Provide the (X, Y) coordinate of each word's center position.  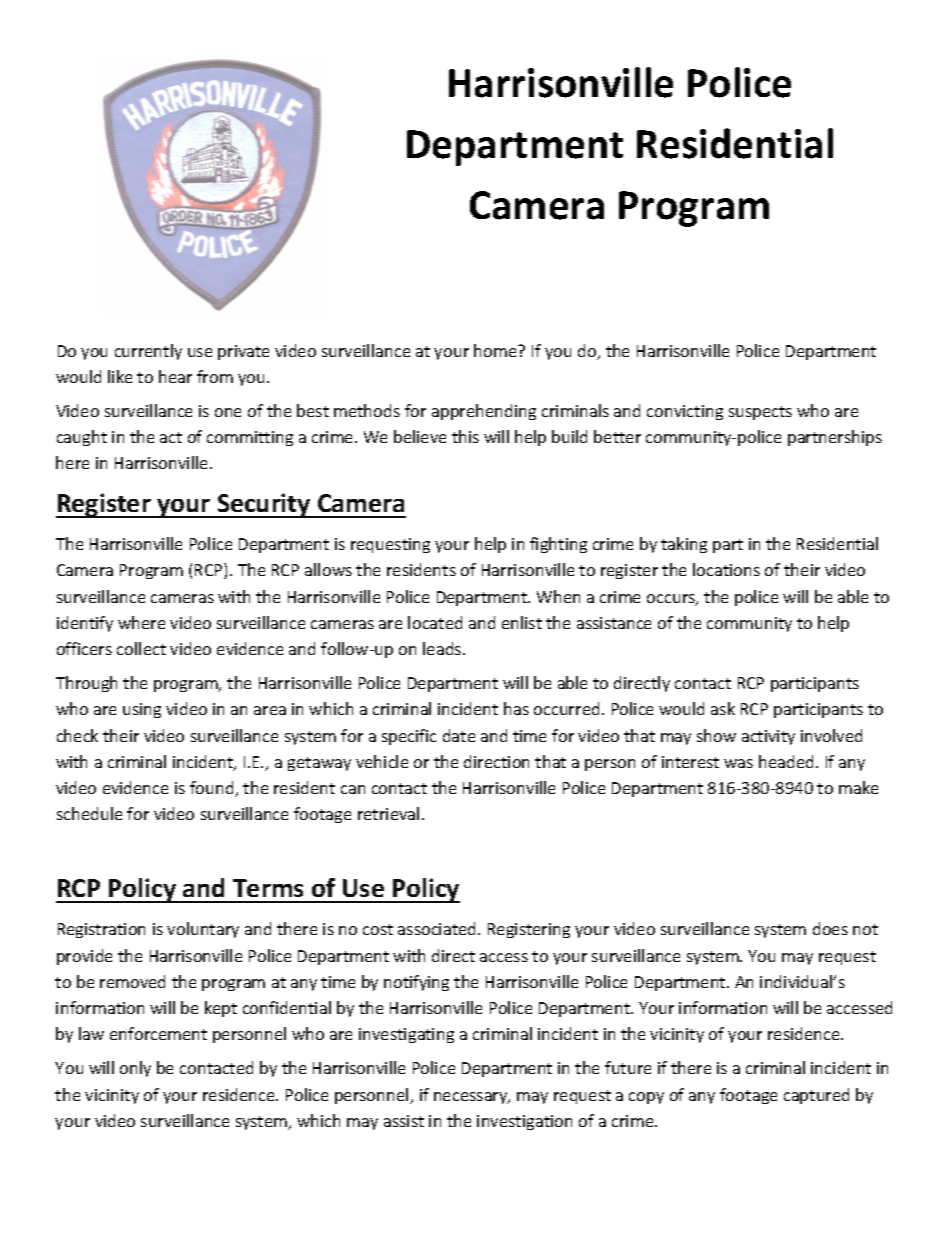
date (459, 735)
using (142, 710)
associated (438, 928)
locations (726, 569)
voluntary (203, 930)
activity (768, 737)
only (135, 1069)
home (496, 350)
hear (175, 376)
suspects (760, 413)
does (830, 928)
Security (264, 505)
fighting (558, 545)
